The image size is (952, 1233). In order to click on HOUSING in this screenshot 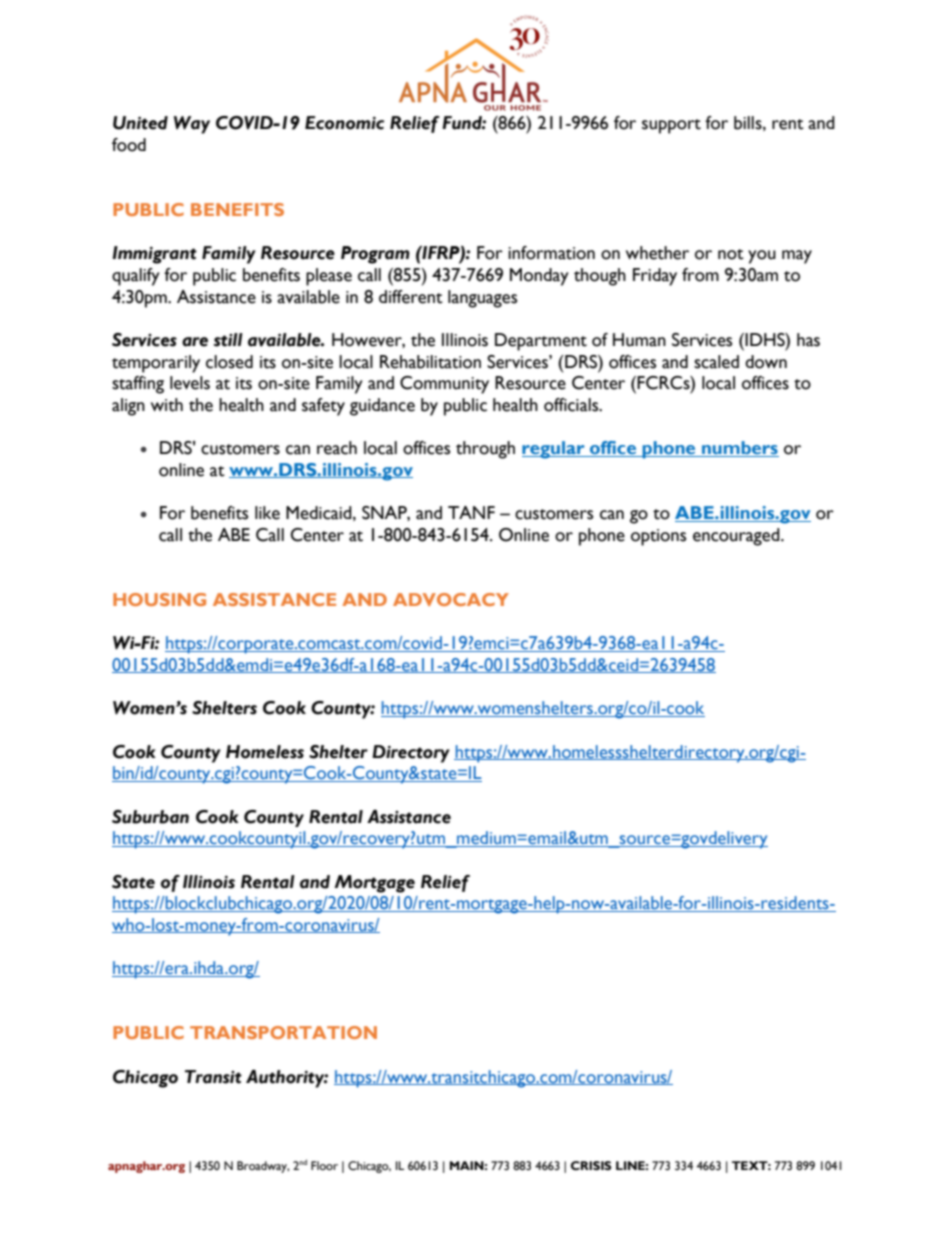, I will do `click(159, 599)`.
